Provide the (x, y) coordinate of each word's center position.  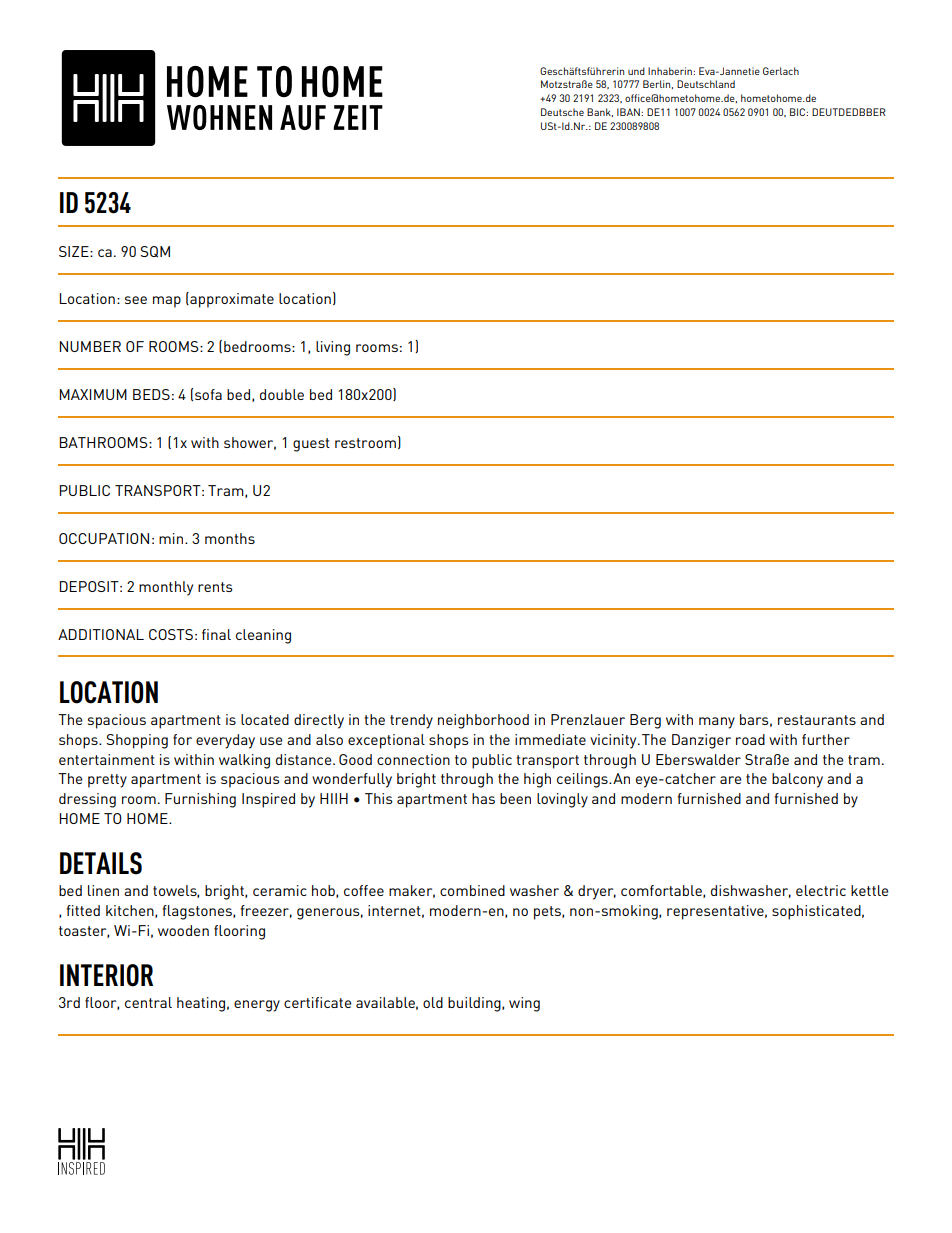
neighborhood (483, 721)
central (148, 1002)
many (717, 723)
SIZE (75, 251)
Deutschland (706, 84)
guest (311, 445)
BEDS (151, 394)
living (333, 348)
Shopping (137, 741)
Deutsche (562, 112)
